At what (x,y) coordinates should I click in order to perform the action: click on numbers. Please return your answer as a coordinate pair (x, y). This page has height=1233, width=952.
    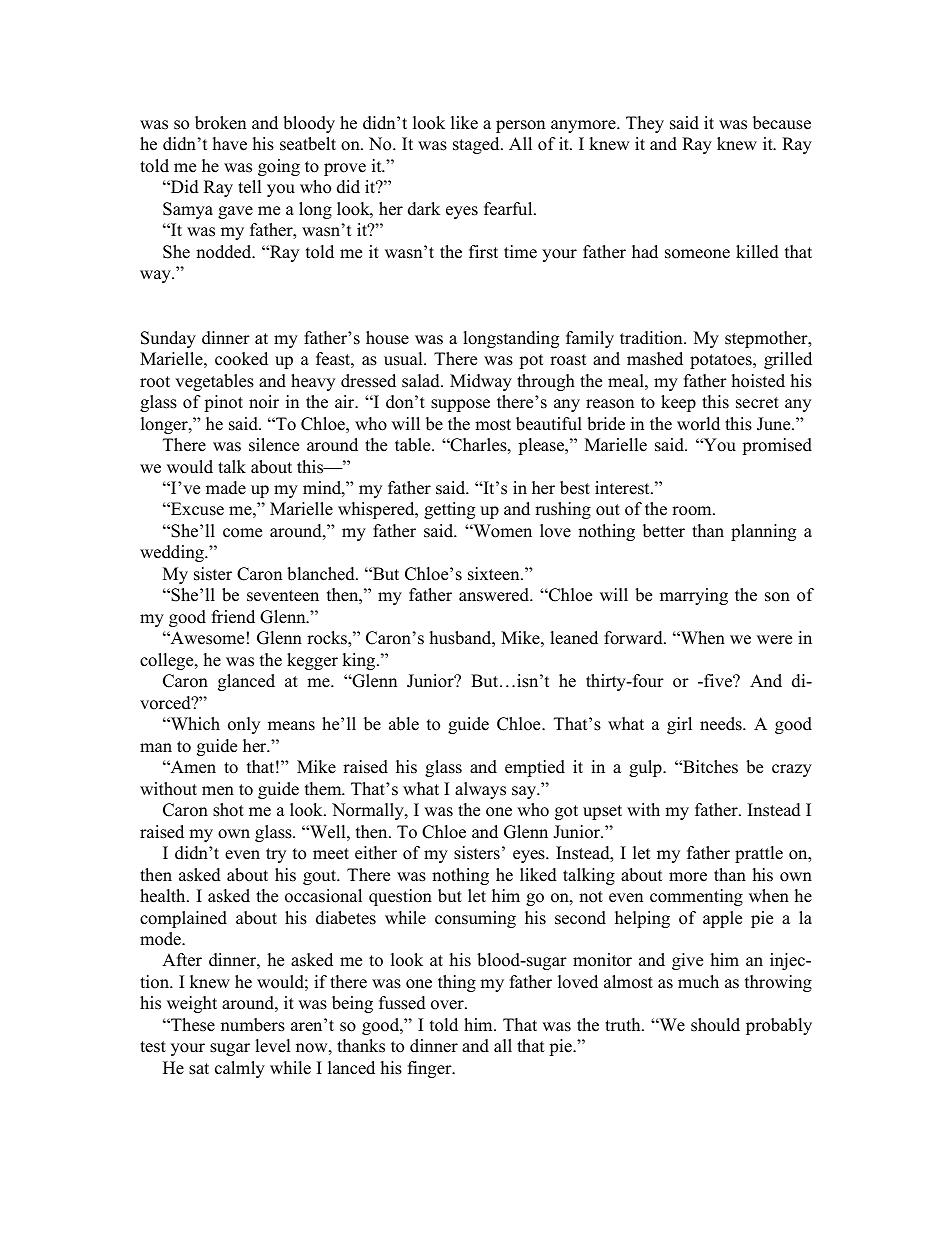
    Looking at the image, I should click on (253, 1025).
